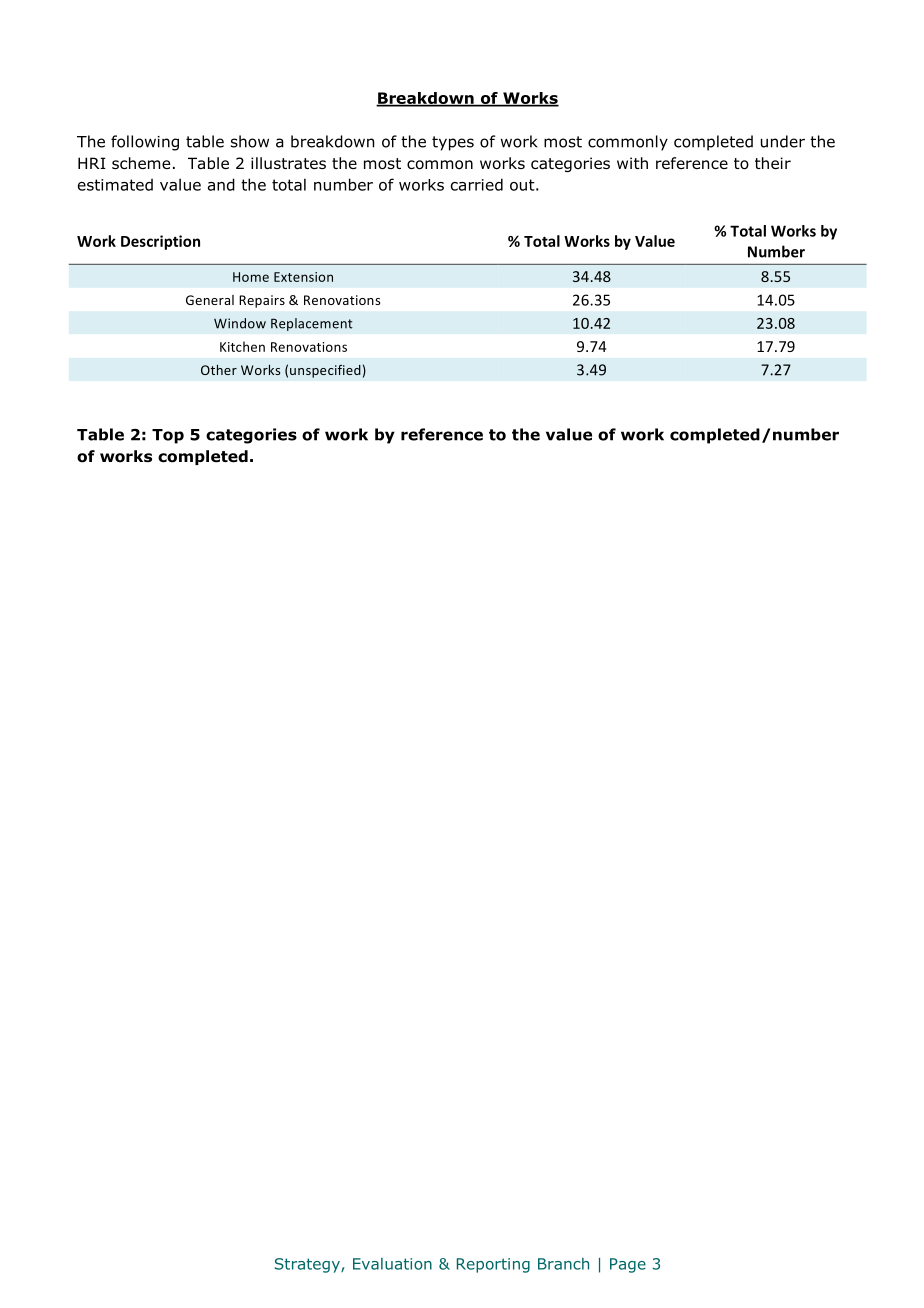 Image resolution: width=924 pixels, height=1308 pixels. I want to click on Evaluation, so click(392, 1264).
